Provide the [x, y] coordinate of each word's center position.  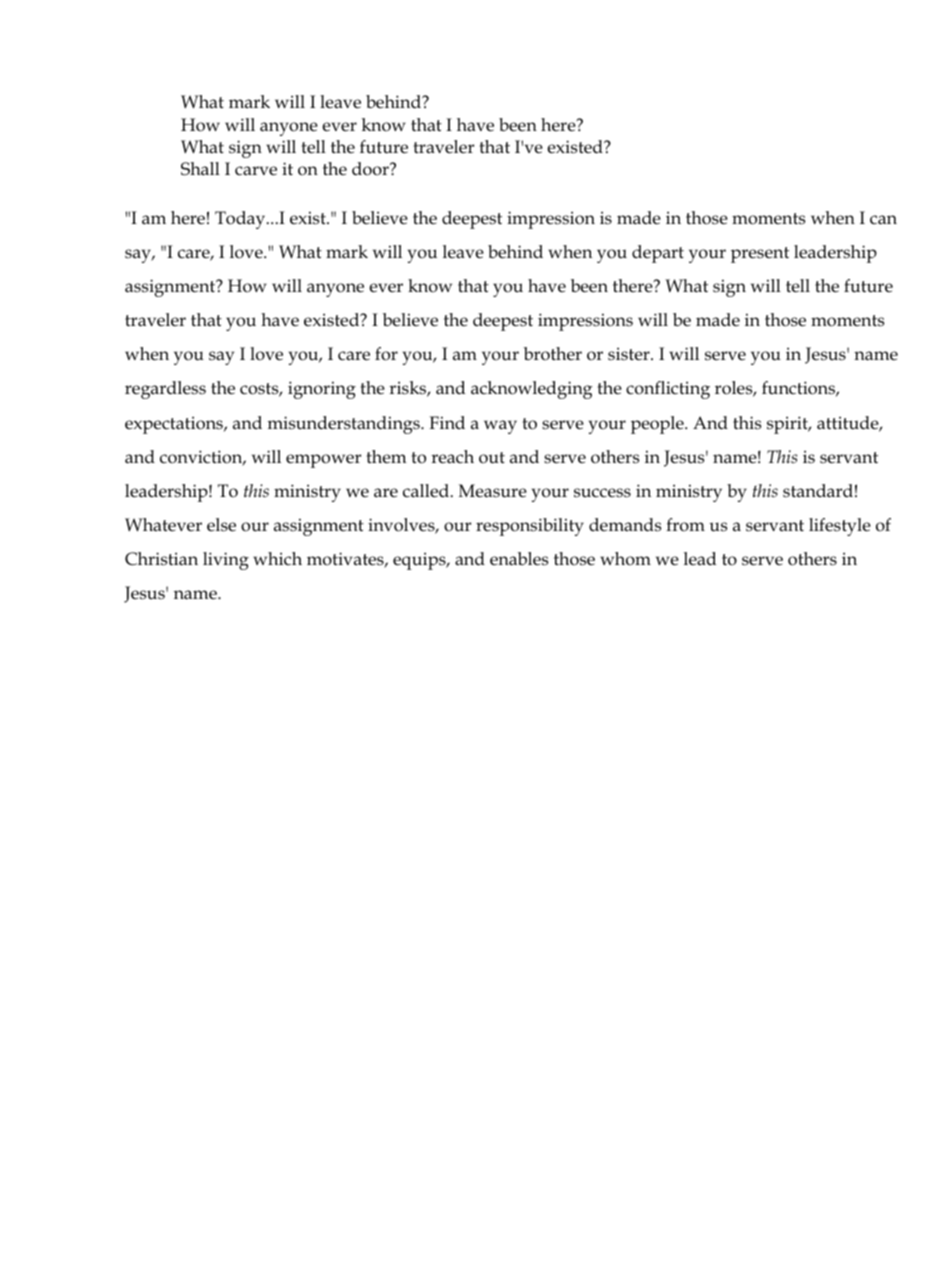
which [277, 559]
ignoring [322, 390]
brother [553, 354]
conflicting [668, 390]
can [883, 220]
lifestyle [840, 527]
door [371, 169]
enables [519, 559]
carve [256, 171]
